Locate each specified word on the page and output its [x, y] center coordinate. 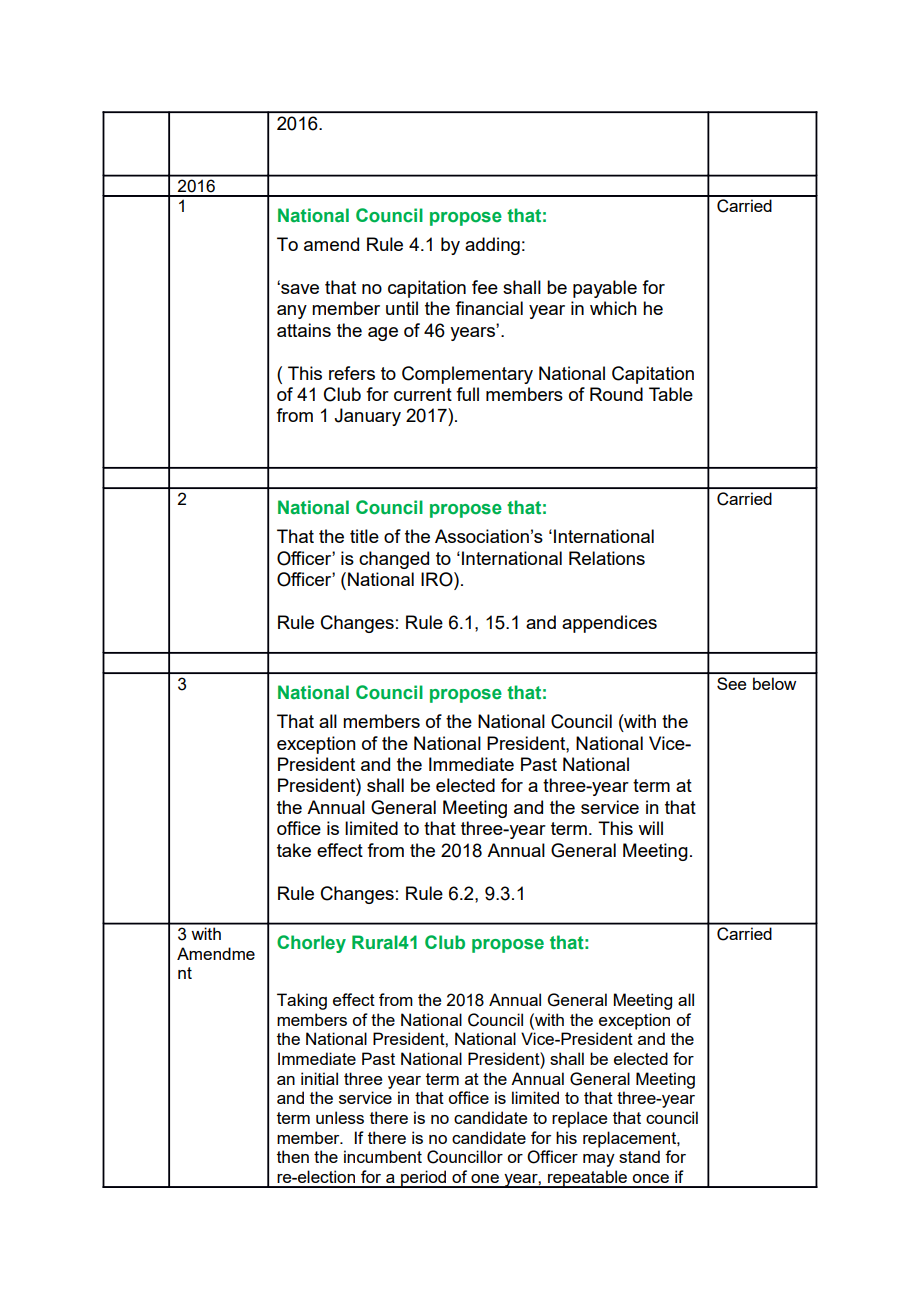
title [364, 536]
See [731, 683]
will [650, 828]
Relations [607, 558]
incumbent [383, 1156]
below [774, 683]
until [402, 308]
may [599, 1160]
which [613, 308]
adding [492, 246]
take [294, 850]
